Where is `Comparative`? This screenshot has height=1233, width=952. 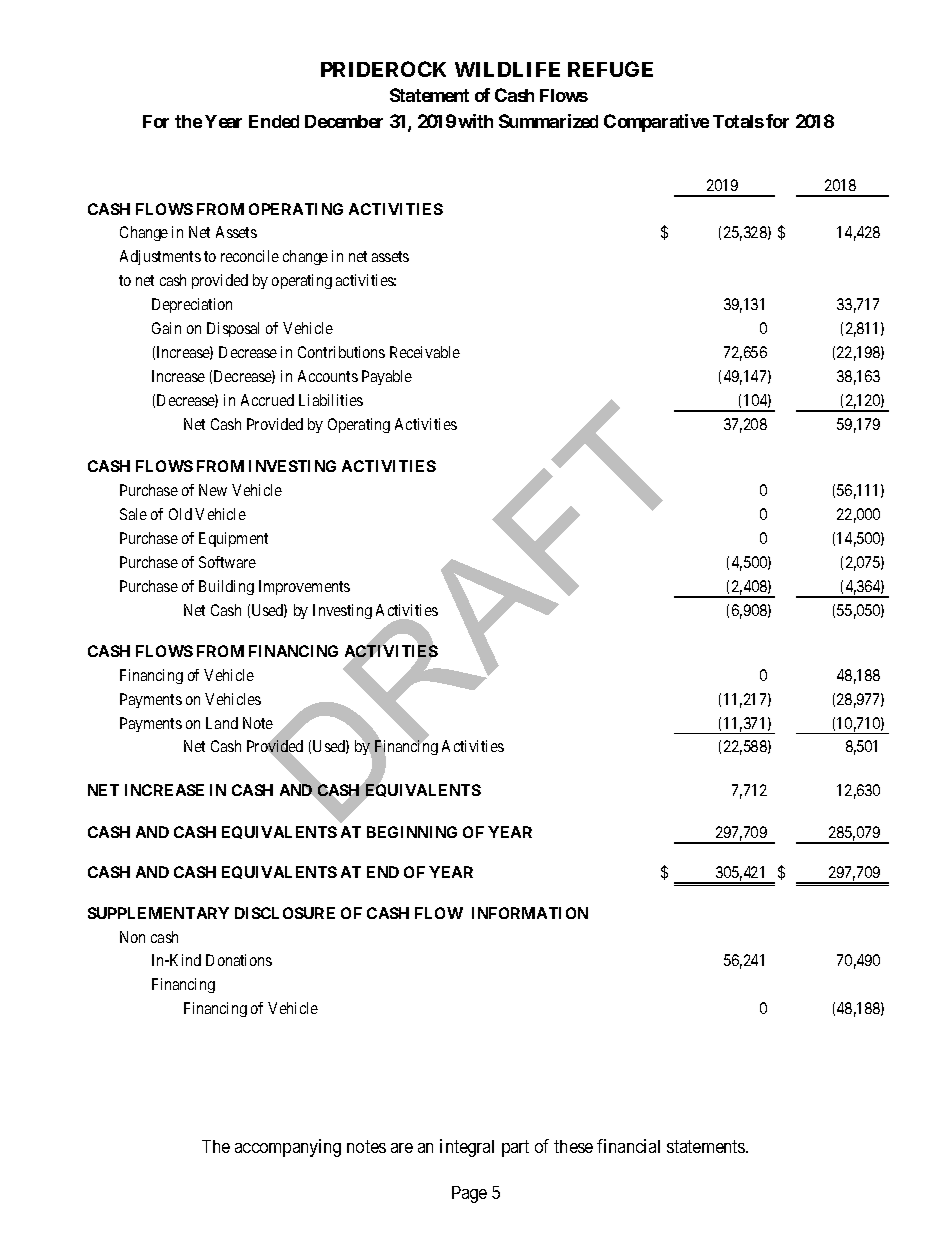 Comparative is located at coordinates (656, 123).
